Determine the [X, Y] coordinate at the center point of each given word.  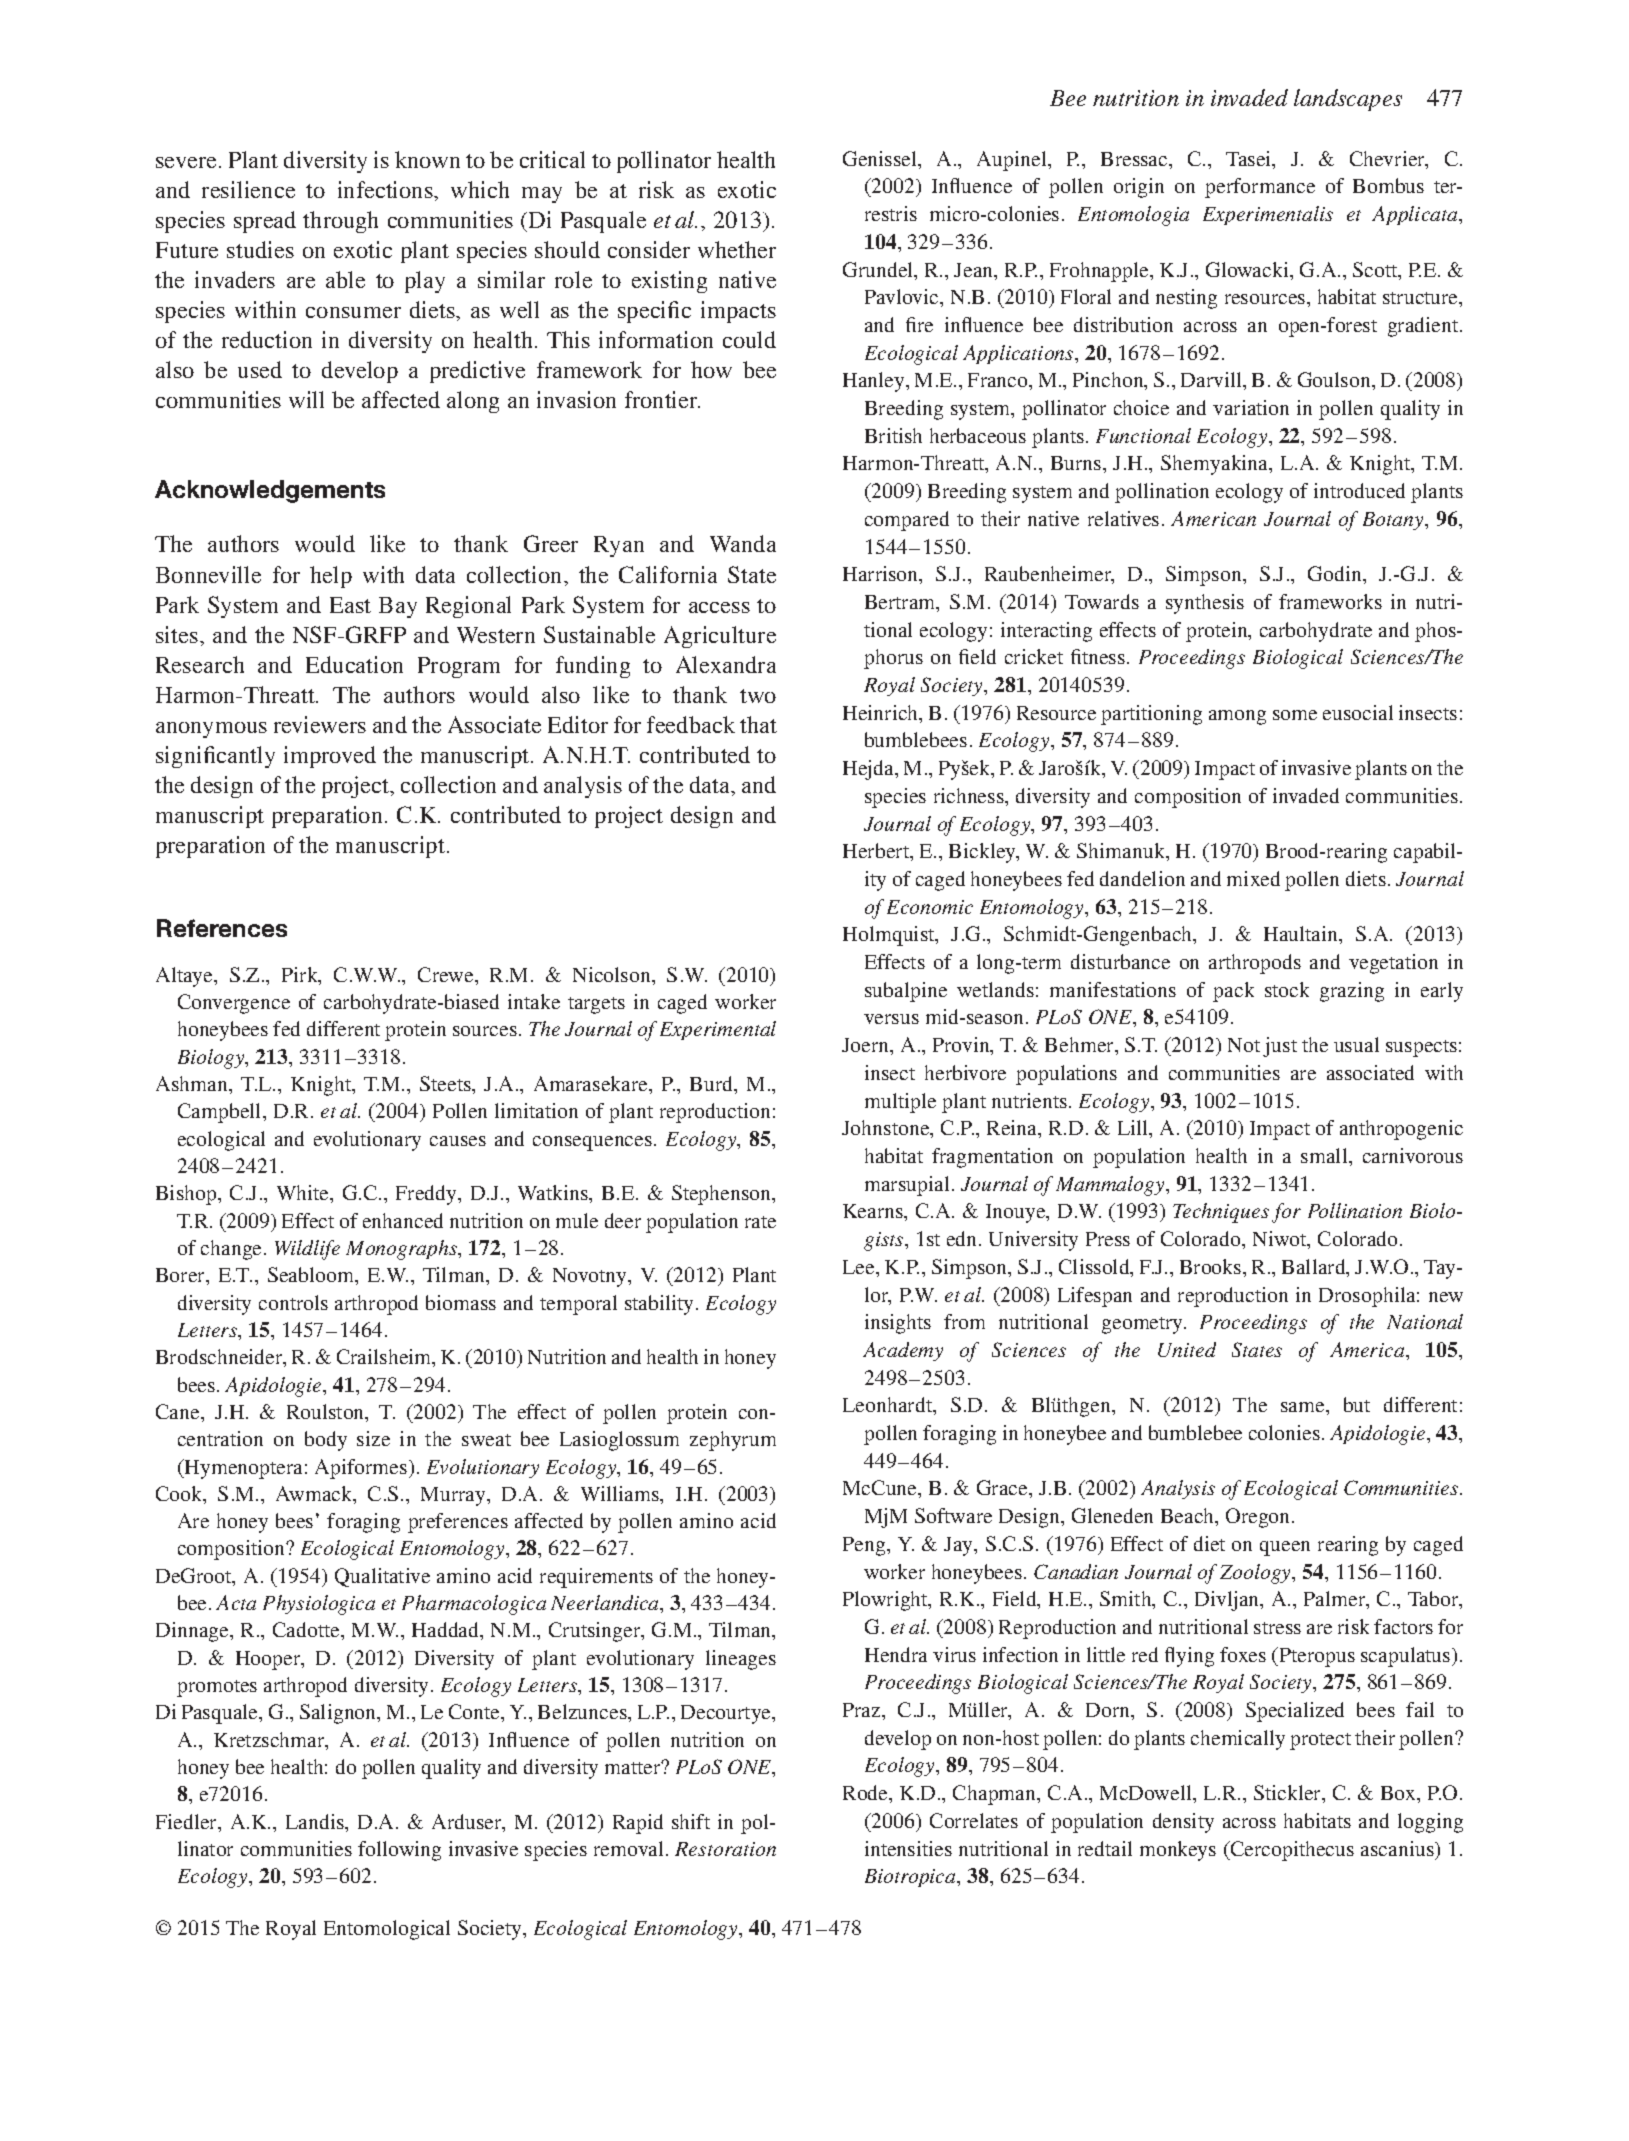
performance [1260, 188]
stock [1287, 989]
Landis [316, 1821]
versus [891, 1019]
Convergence [234, 1004]
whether [737, 249]
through [340, 222]
